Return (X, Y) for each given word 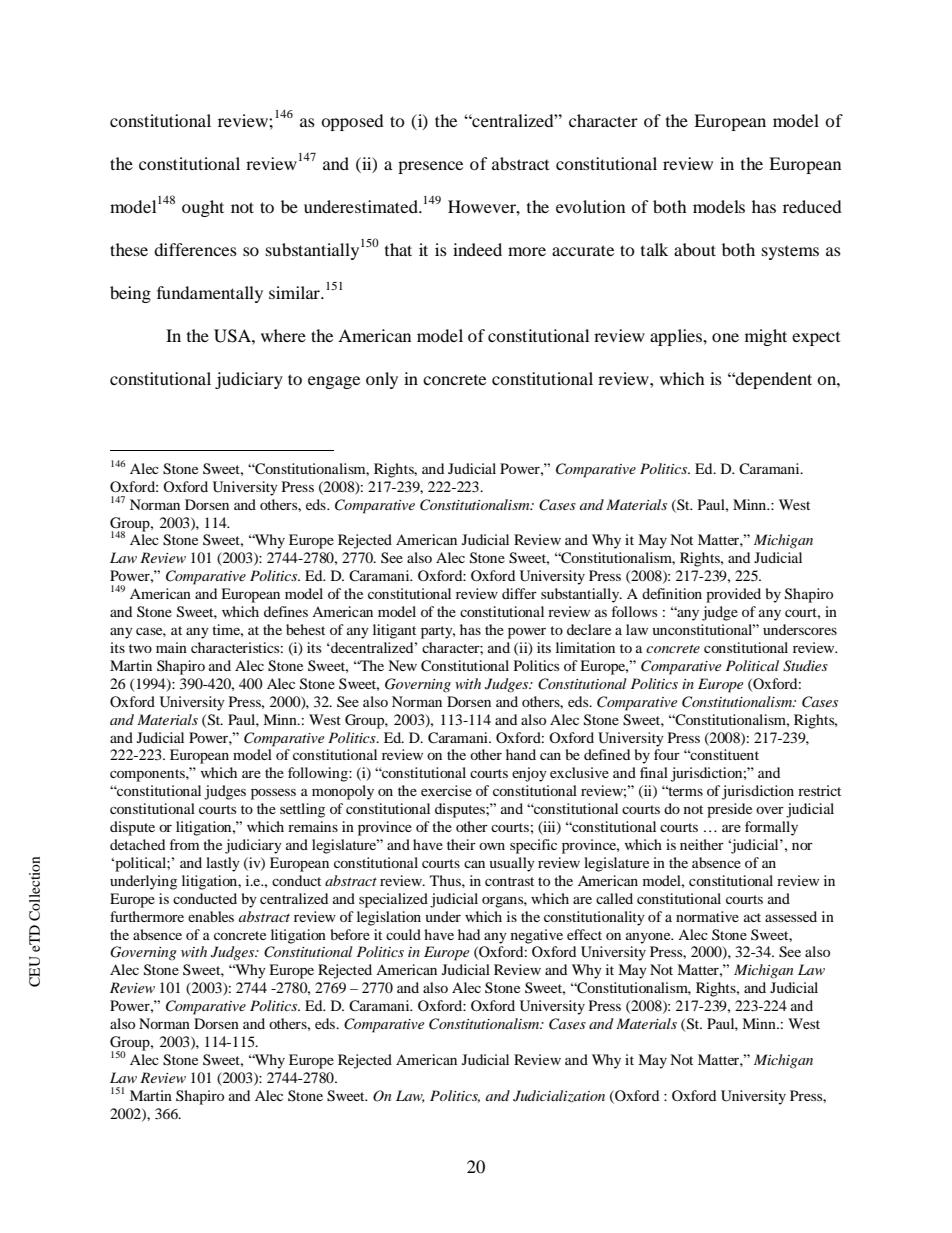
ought (203, 208)
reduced (812, 206)
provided (733, 595)
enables (211, 916)
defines (286, 611)
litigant (394, 631)
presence (430, 167)
